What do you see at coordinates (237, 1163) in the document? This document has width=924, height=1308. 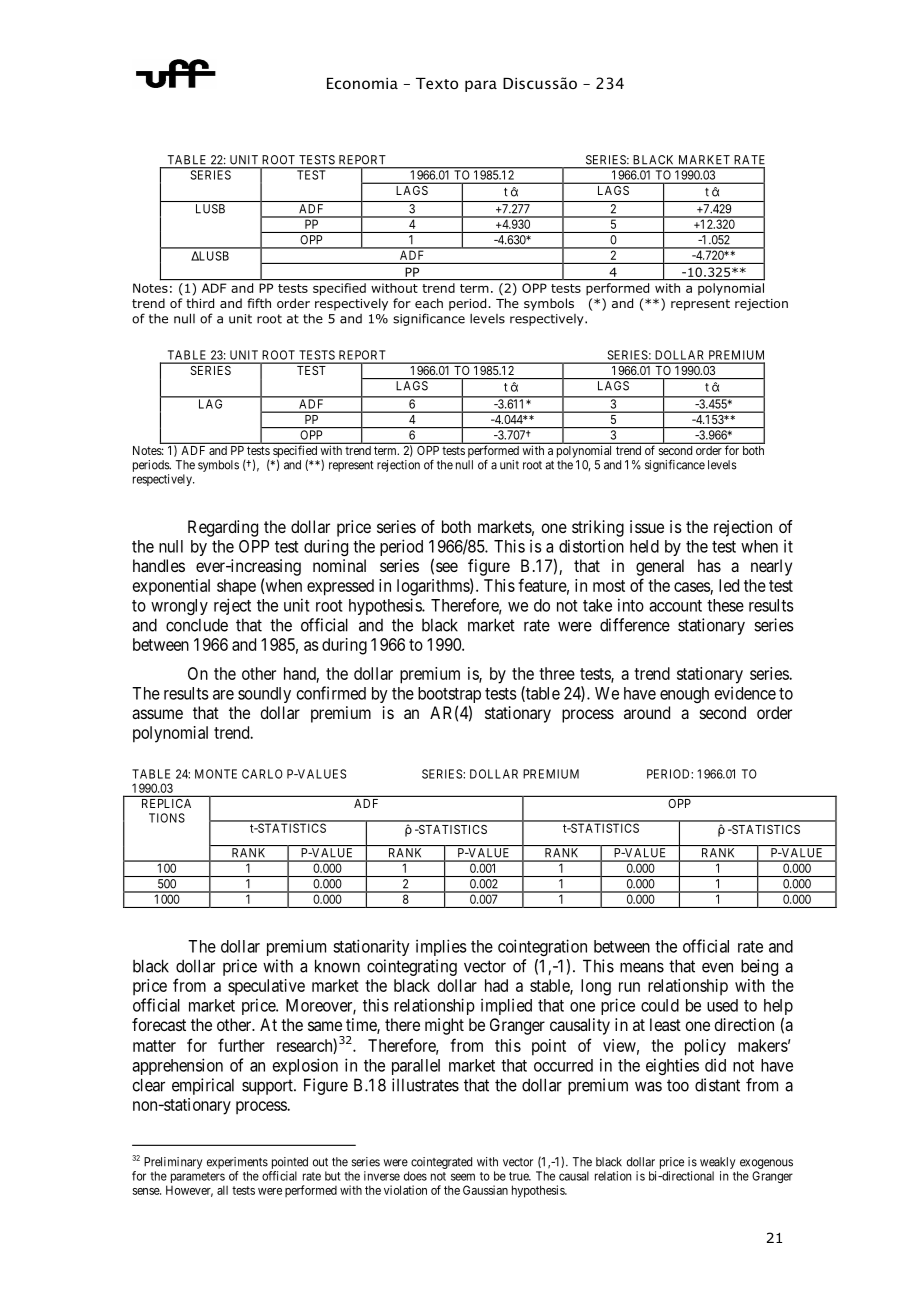 I see `experiments` at bounding box center [237, 1163].
